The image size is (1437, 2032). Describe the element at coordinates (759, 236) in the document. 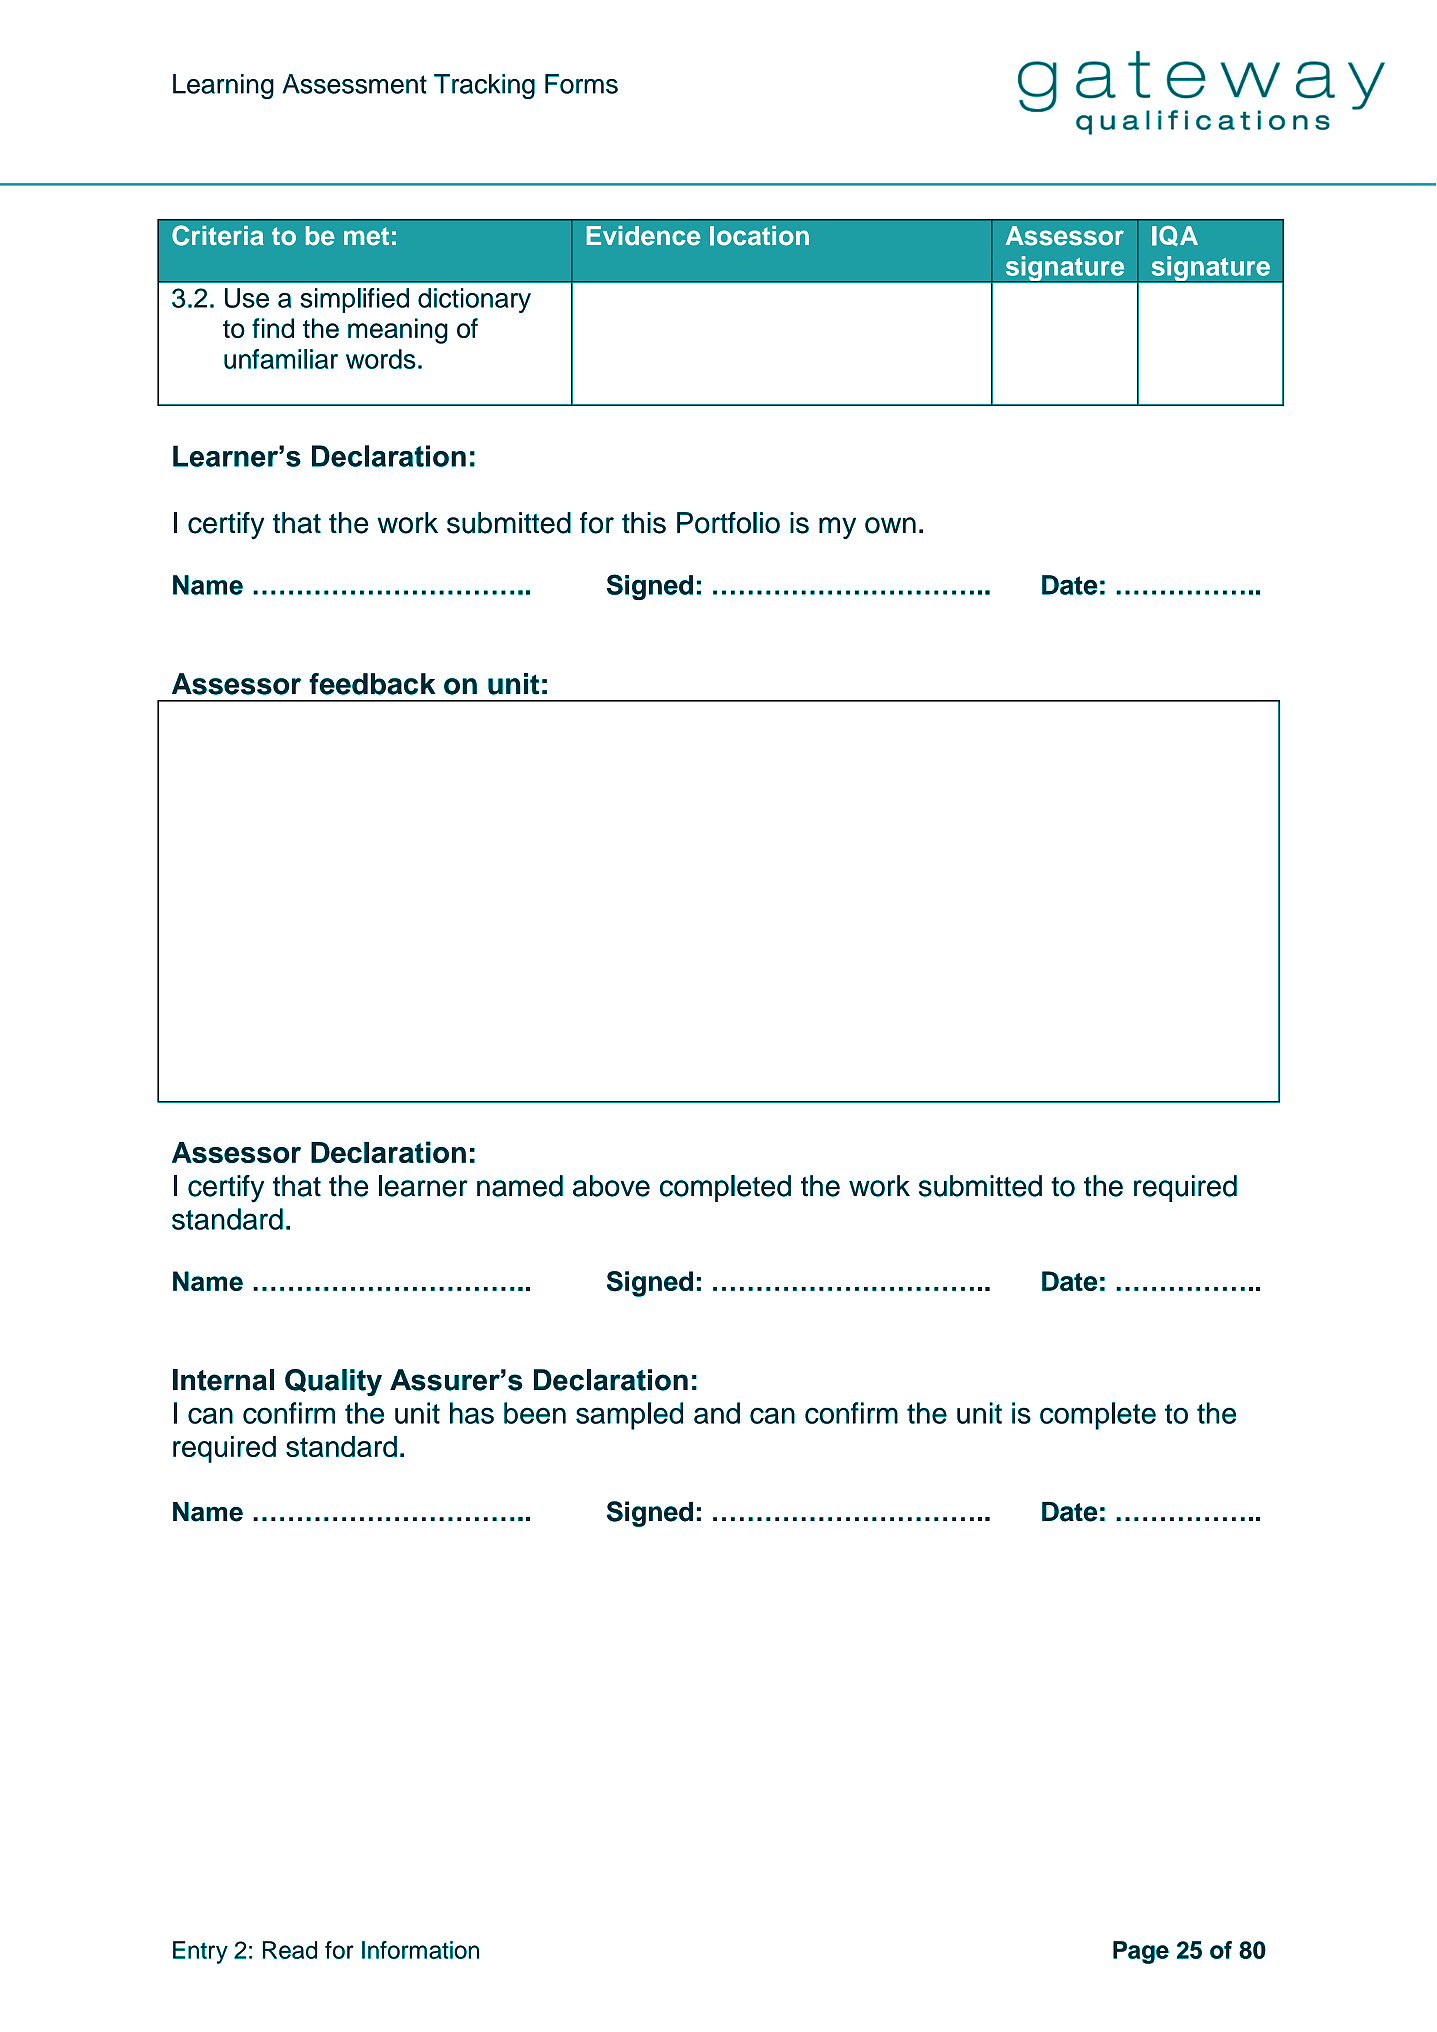

I see `location` at that location.
